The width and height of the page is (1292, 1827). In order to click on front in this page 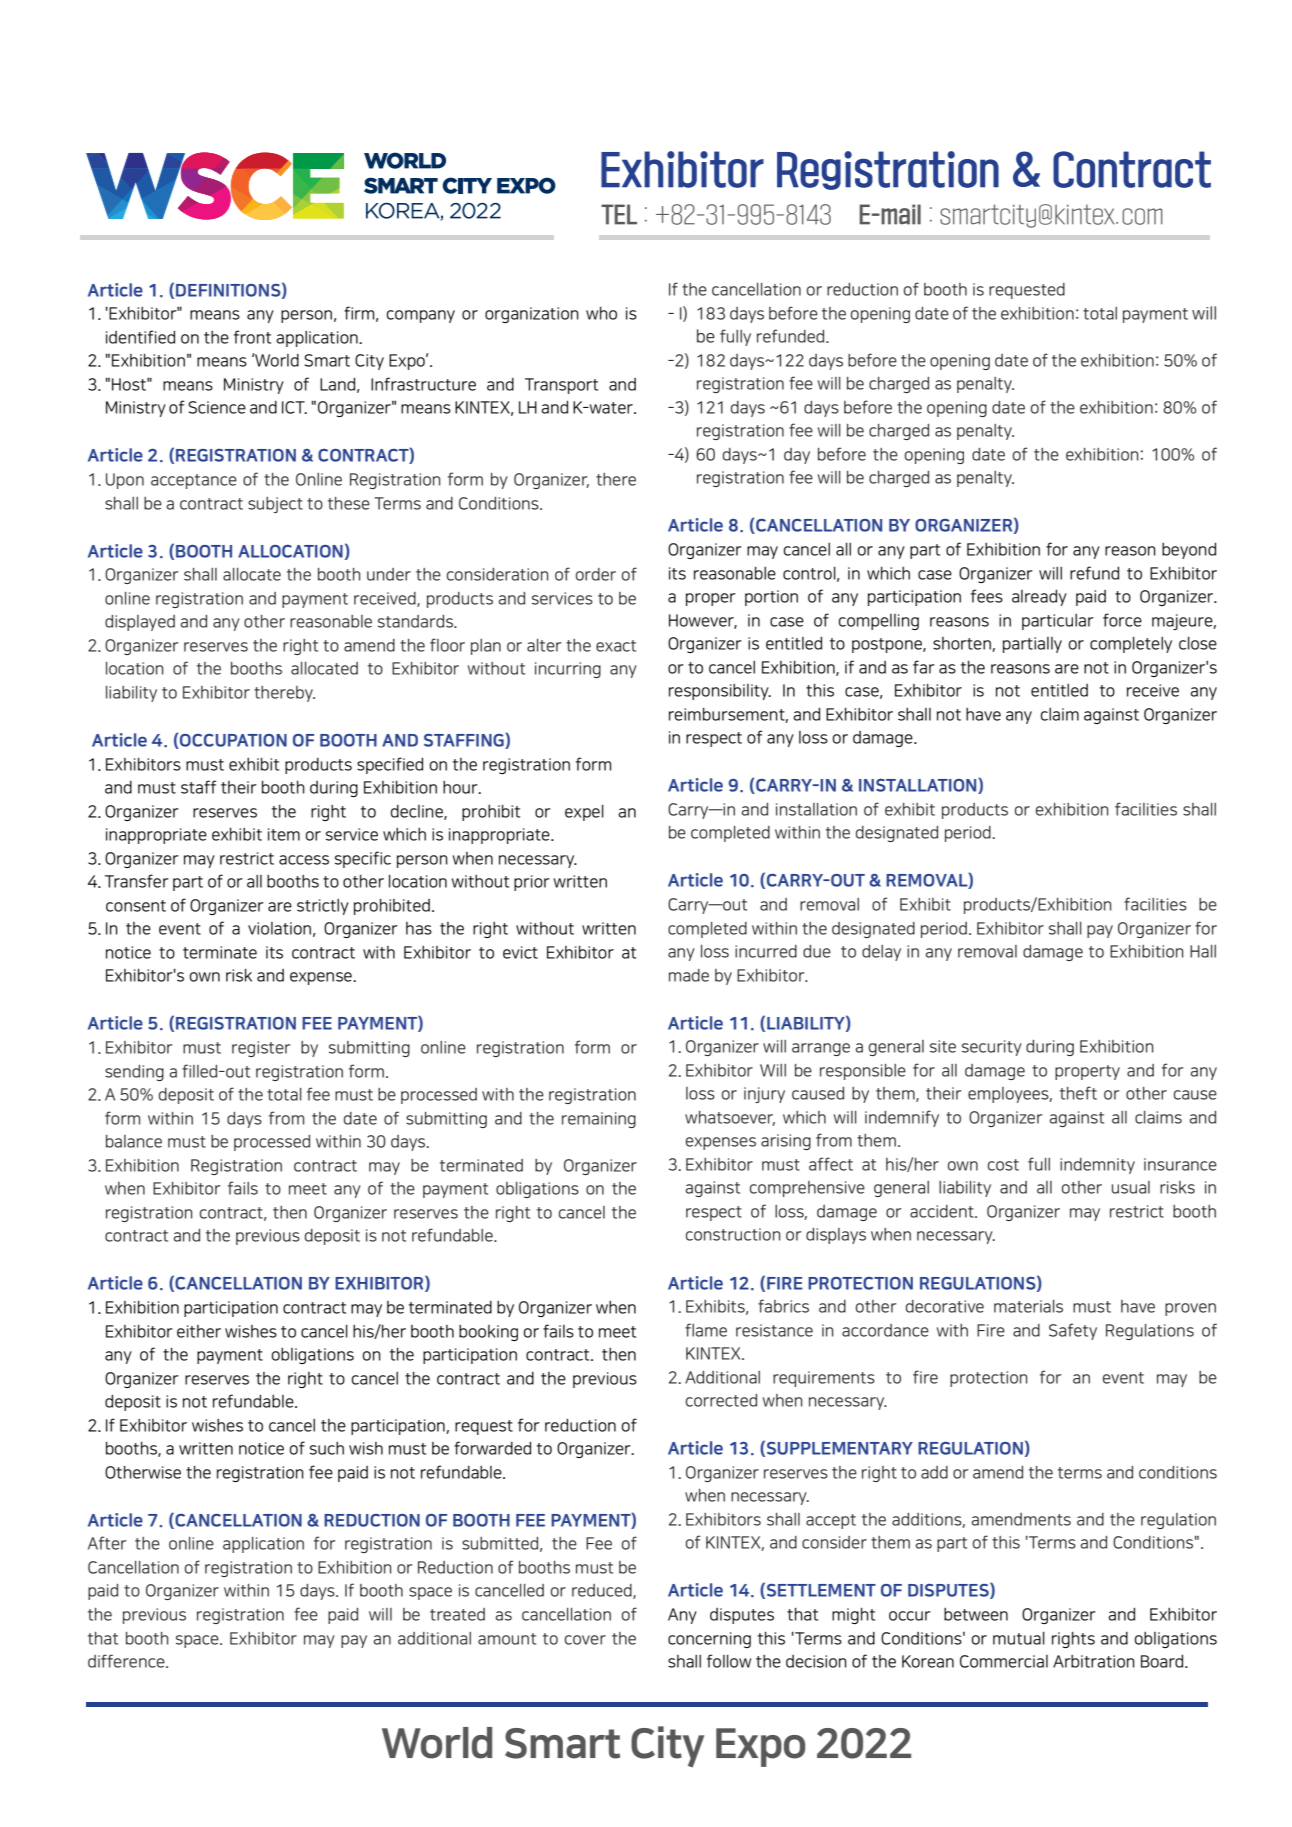, I will do `click(252, 337)`.
